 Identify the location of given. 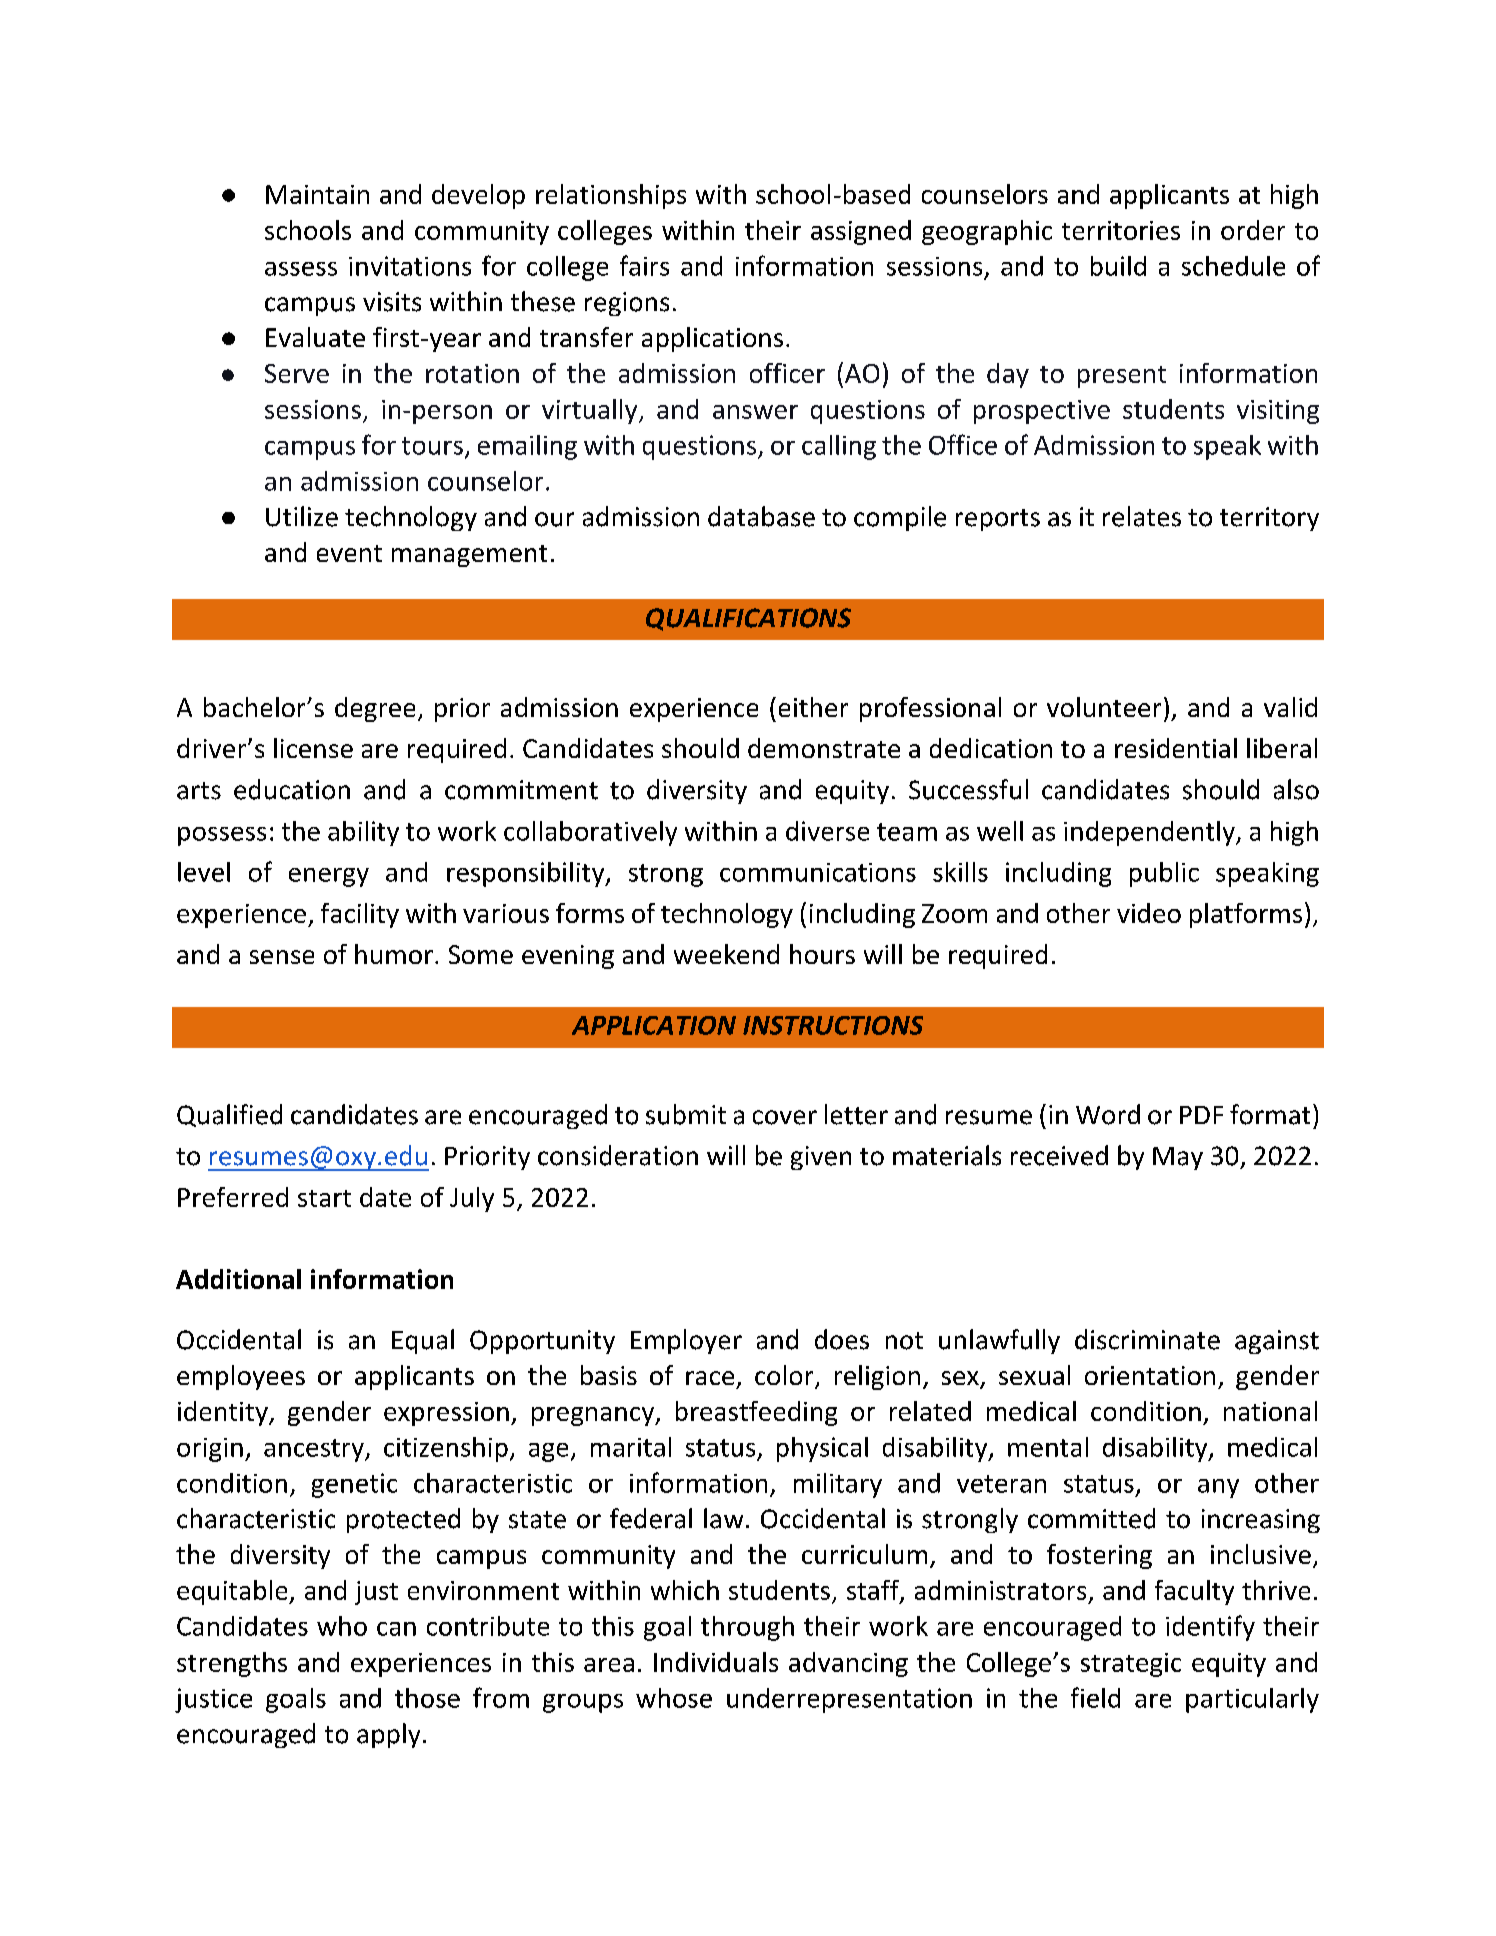
(821, 1158).
